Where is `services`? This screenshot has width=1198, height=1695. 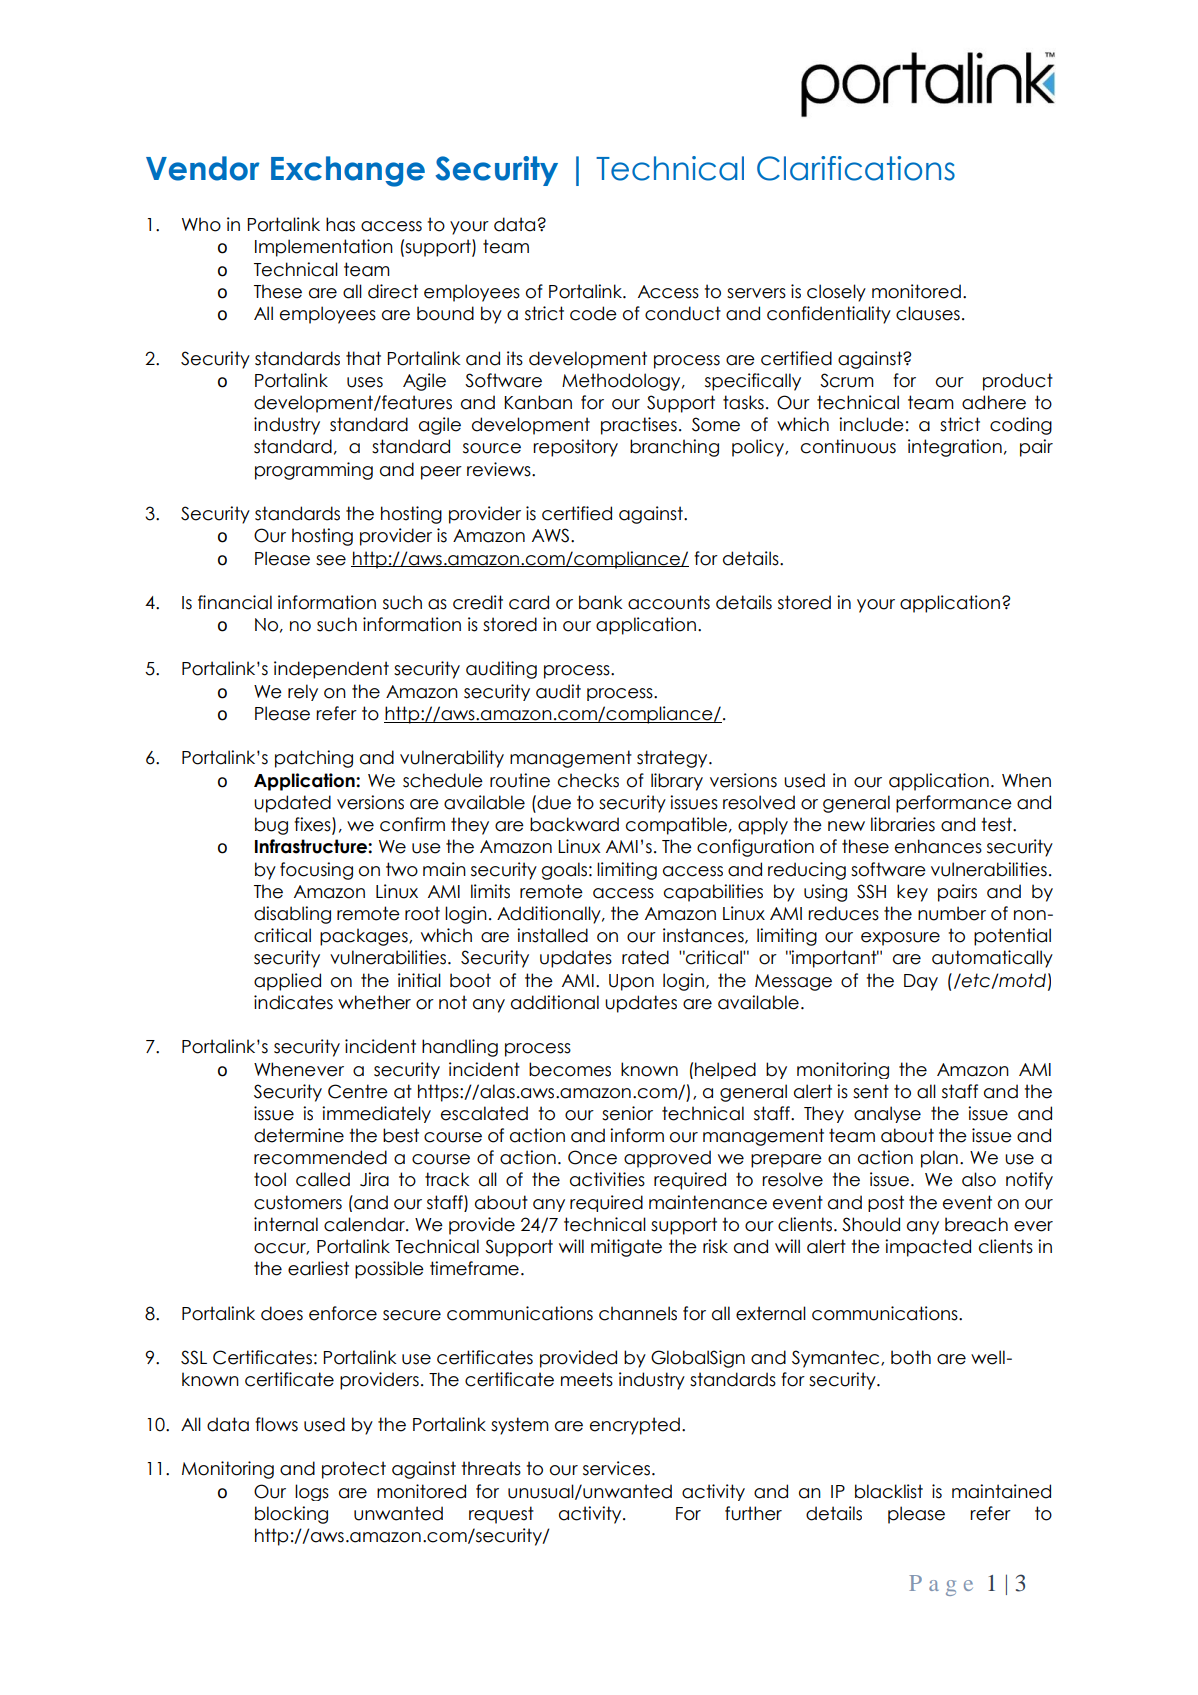 services is located at coordinates (618, 1468).
